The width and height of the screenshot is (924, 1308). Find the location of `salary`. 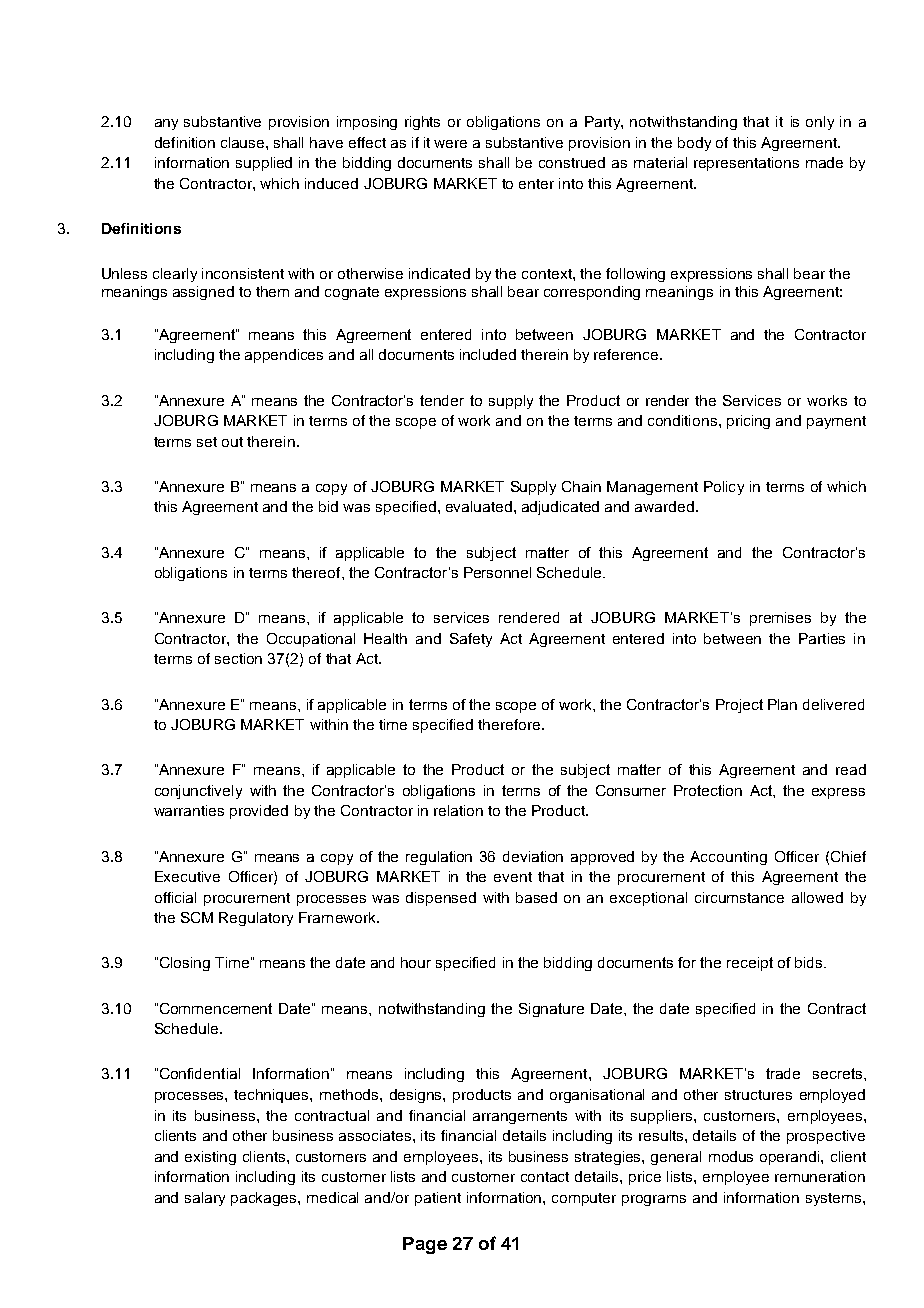

salary is located at coordinates (205, 1199).
